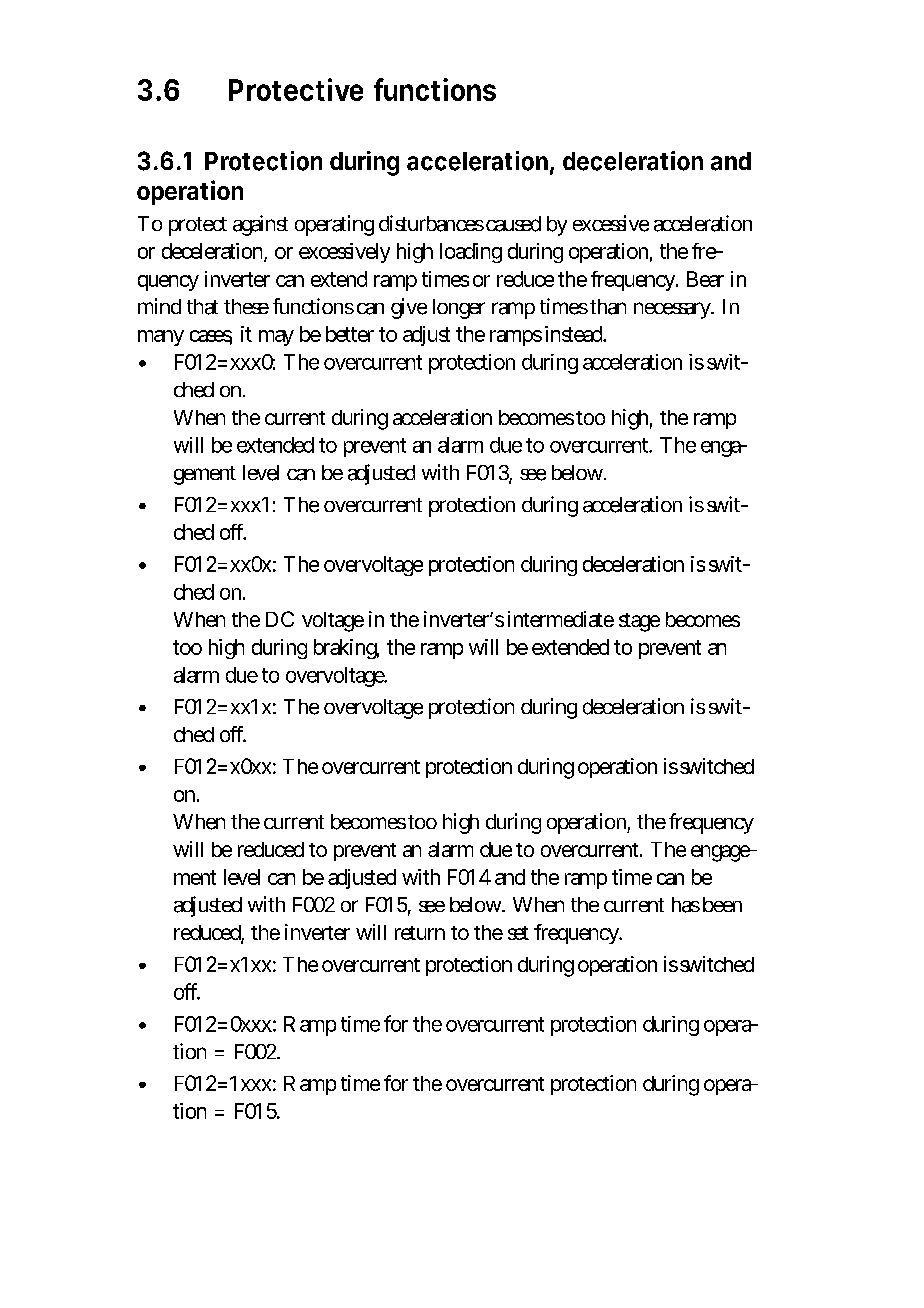 The height and width of the page is (1308, 924). Describe the element at coordinates (639, 622) in the page. I see `stage` at that location.
